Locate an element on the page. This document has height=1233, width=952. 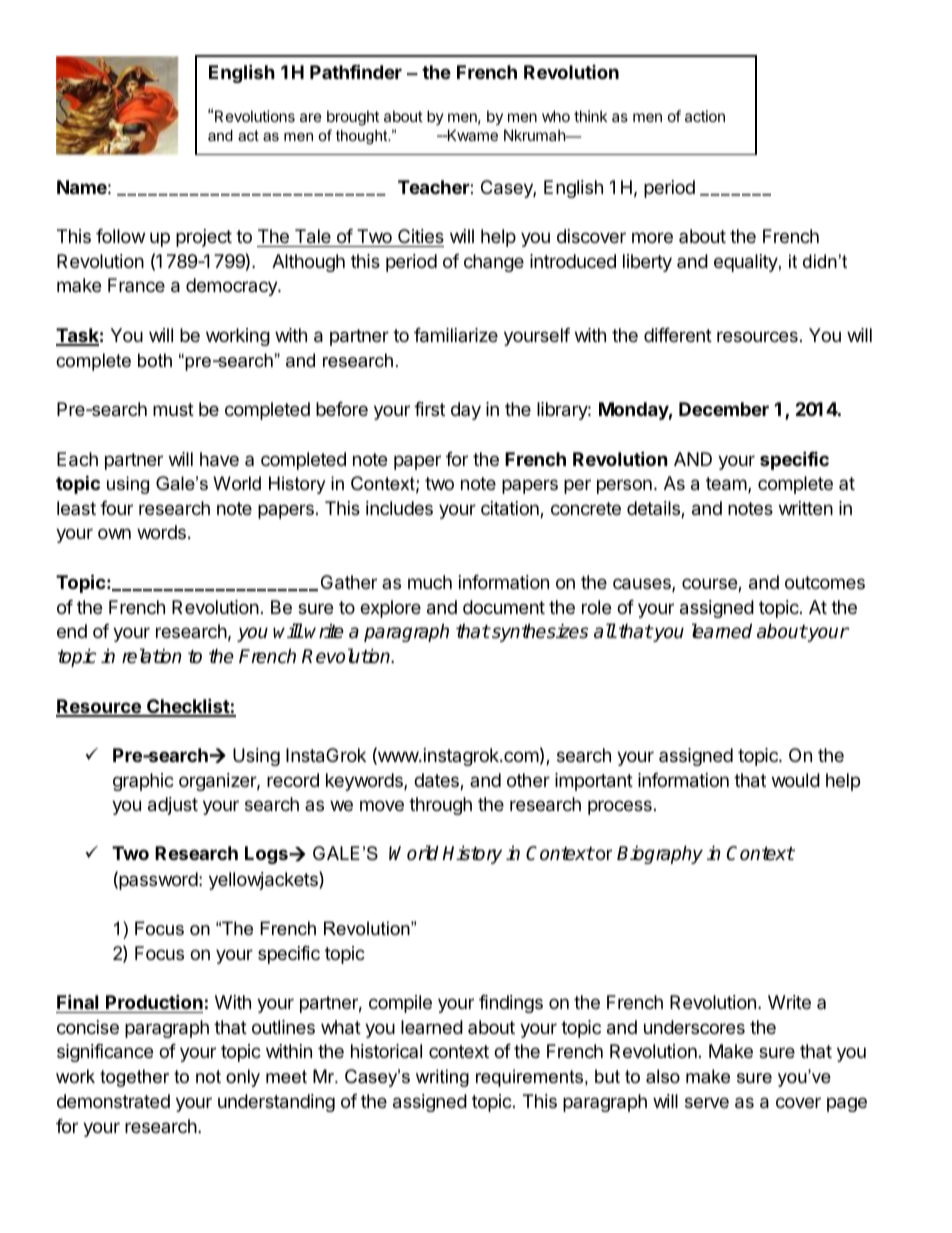
December is located at coordinates (724, 409).
